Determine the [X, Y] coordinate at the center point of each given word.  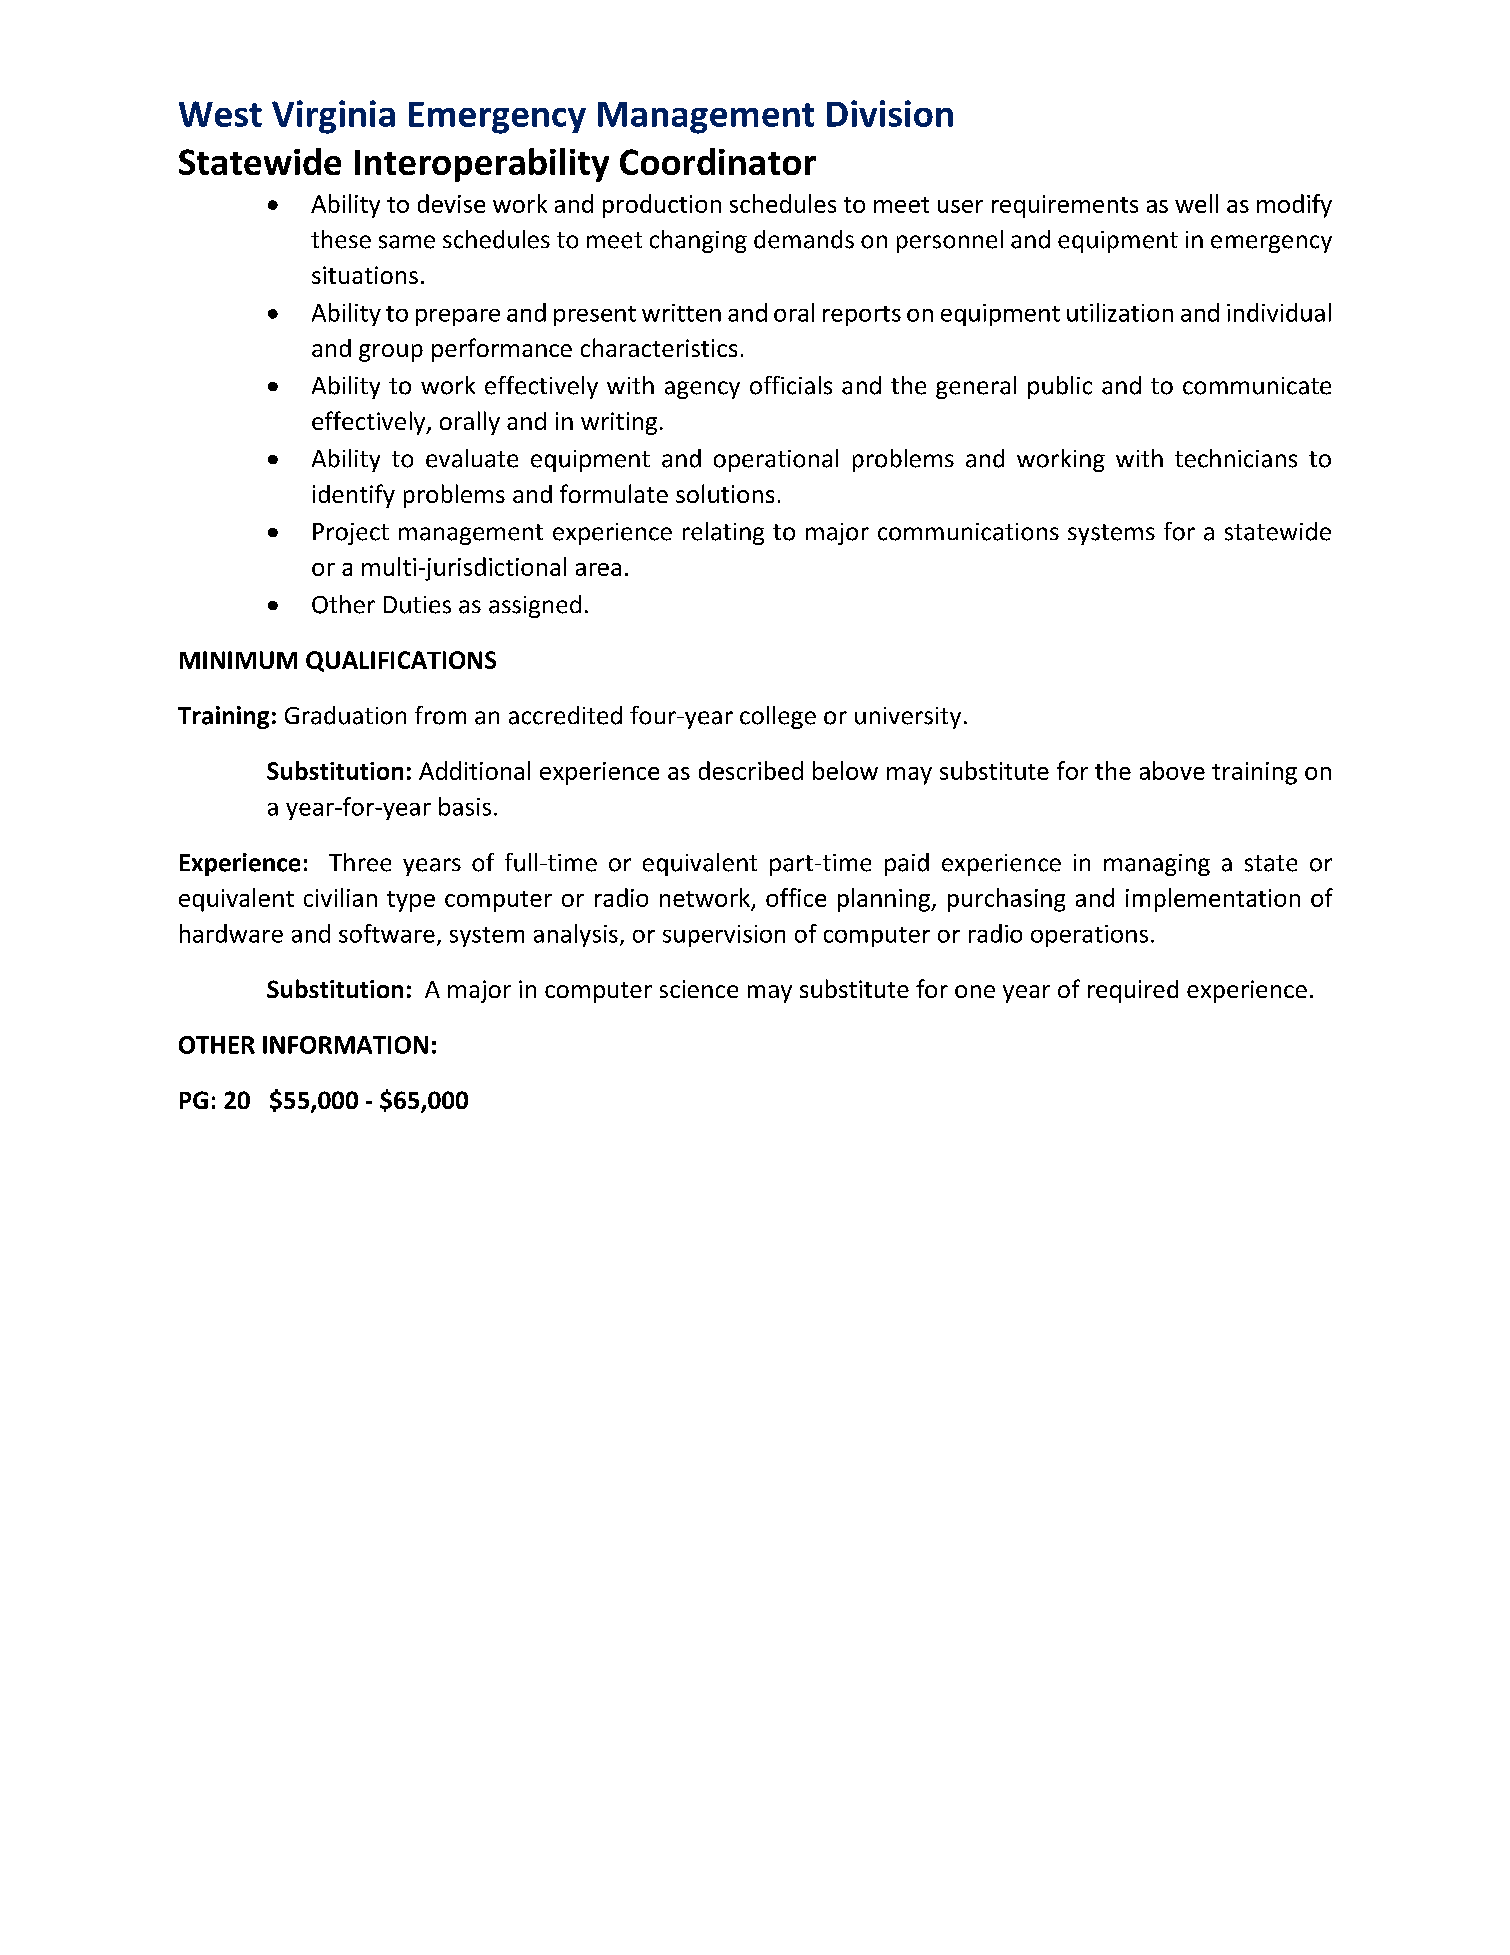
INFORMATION [345, 1045]
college [778, 717]
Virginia [333, 117]
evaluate [472, 458]
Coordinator [718, 161]
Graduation [345, 715]
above [1172, 770]
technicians [1236, 458]
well [1196, 203]
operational [776, 460]
